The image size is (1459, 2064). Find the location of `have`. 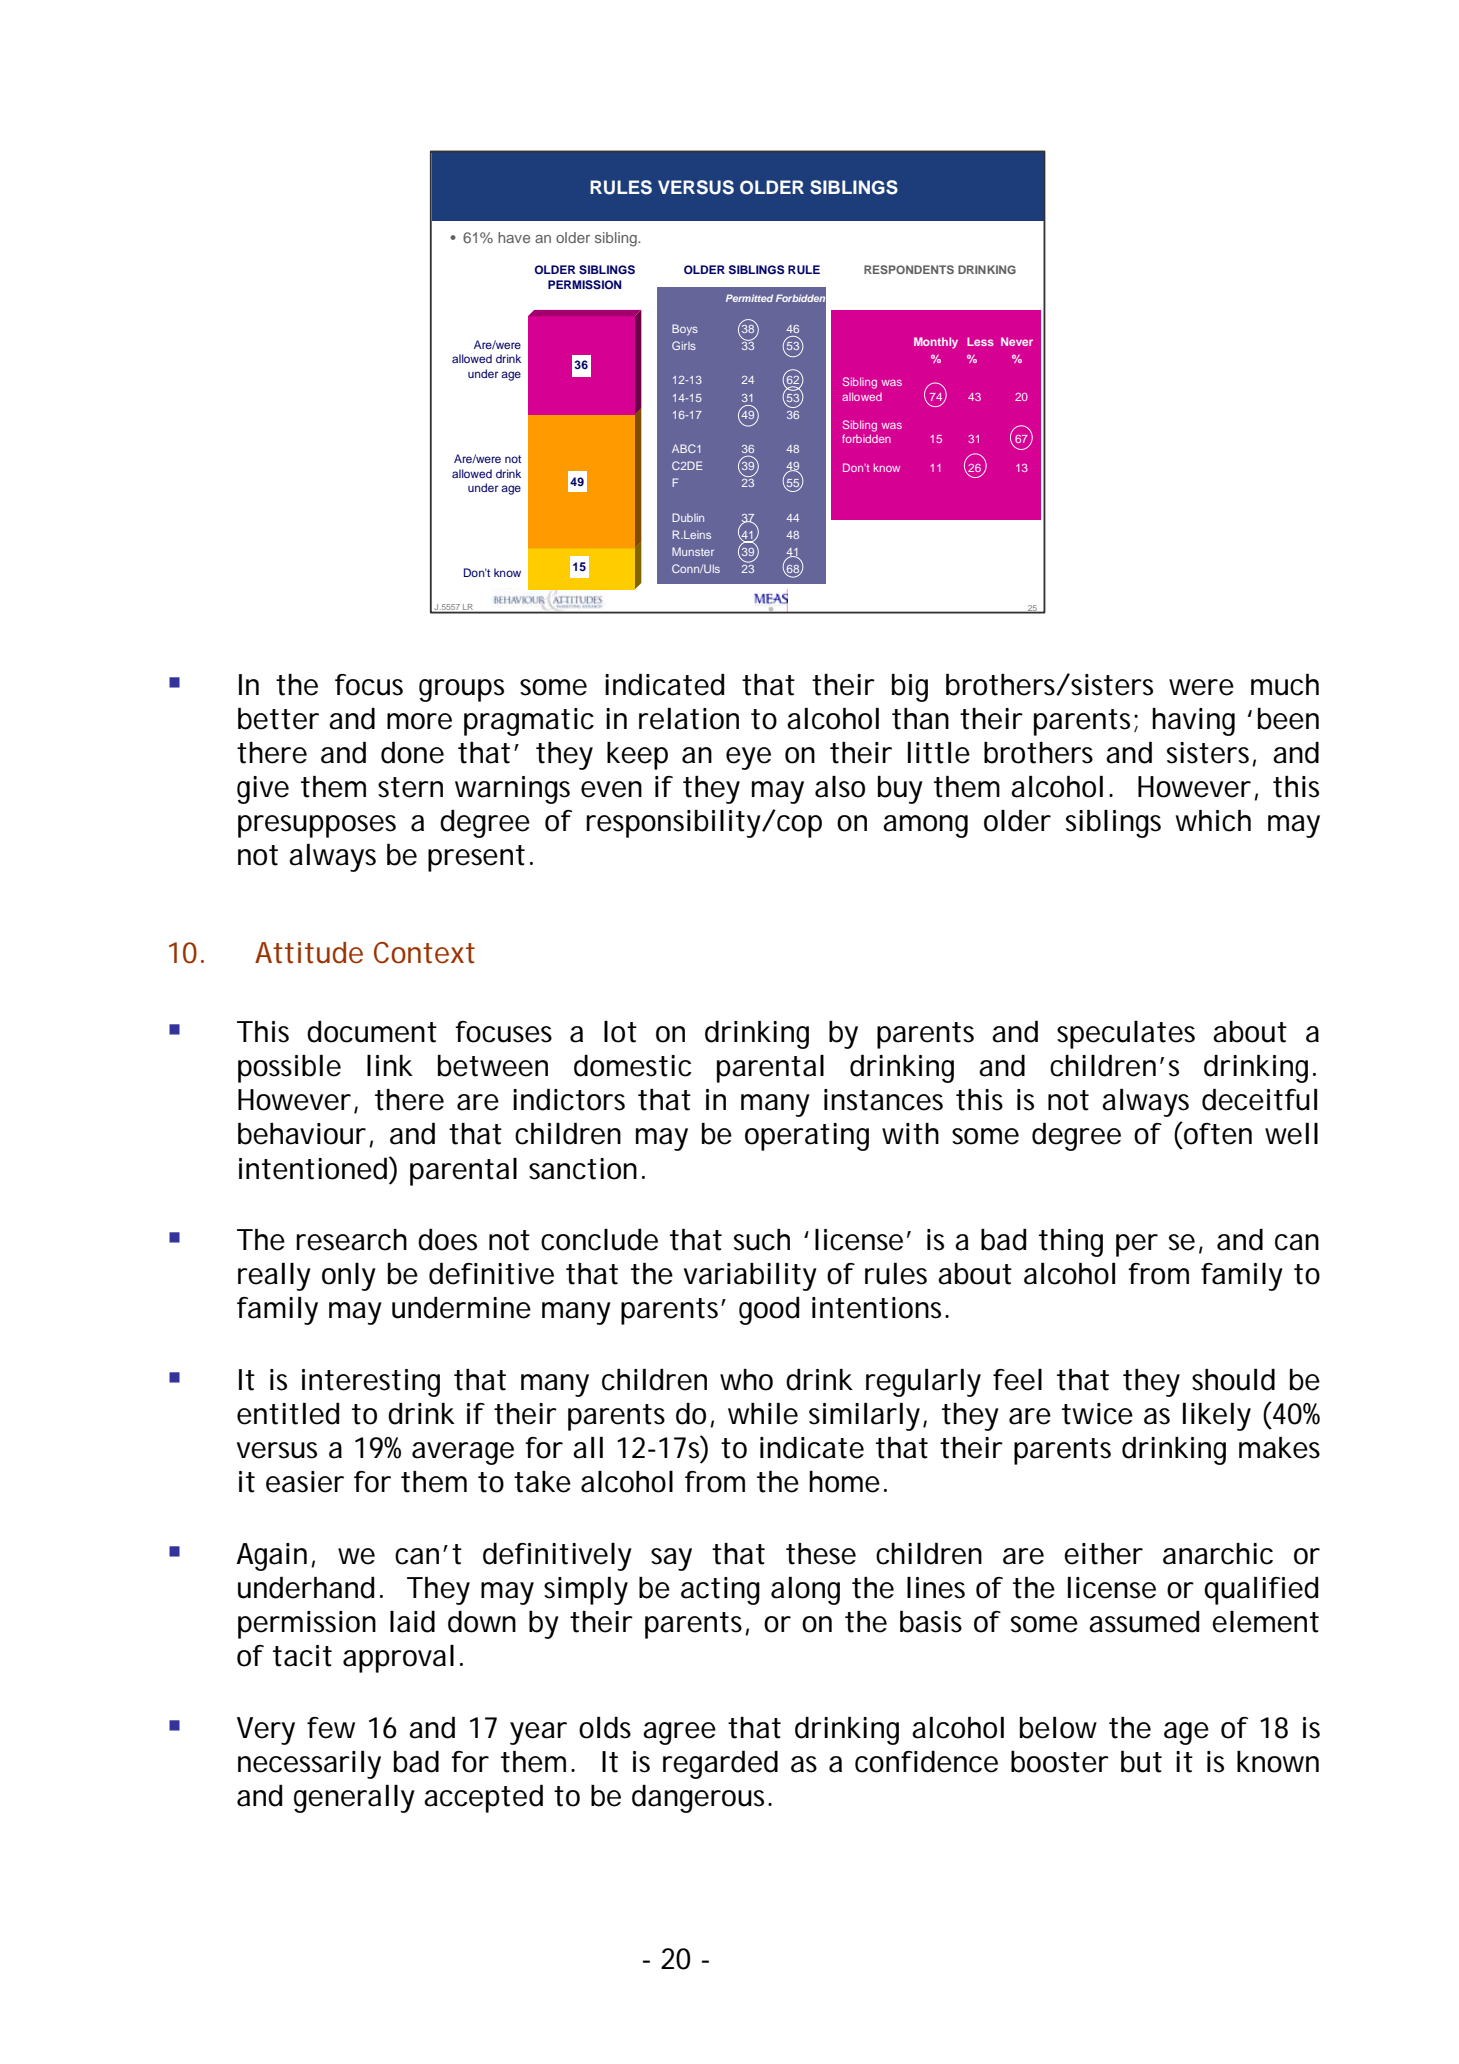

have is located at coordinates (514, 237).
